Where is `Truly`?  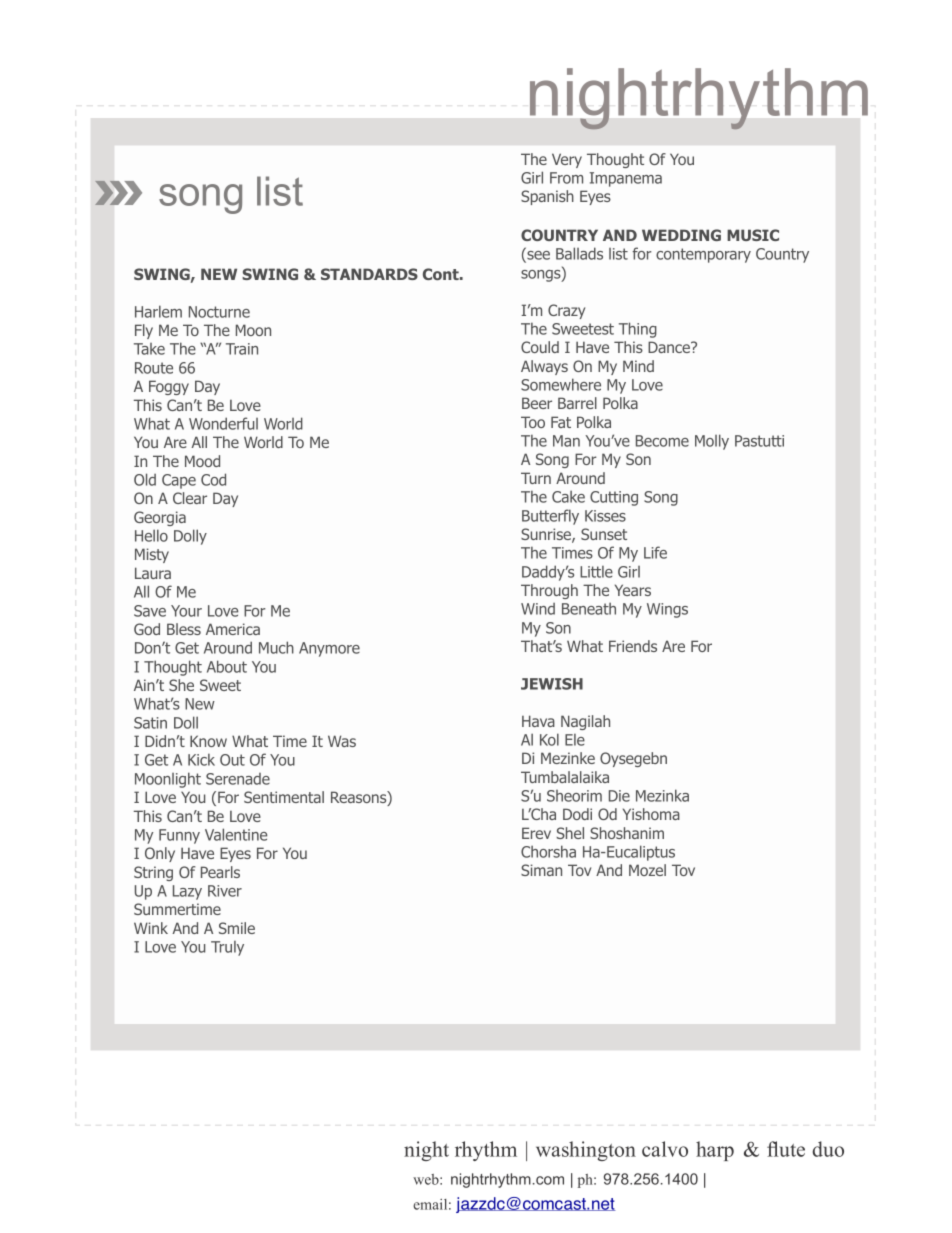 Truly is located at coordinates (227, 948).
